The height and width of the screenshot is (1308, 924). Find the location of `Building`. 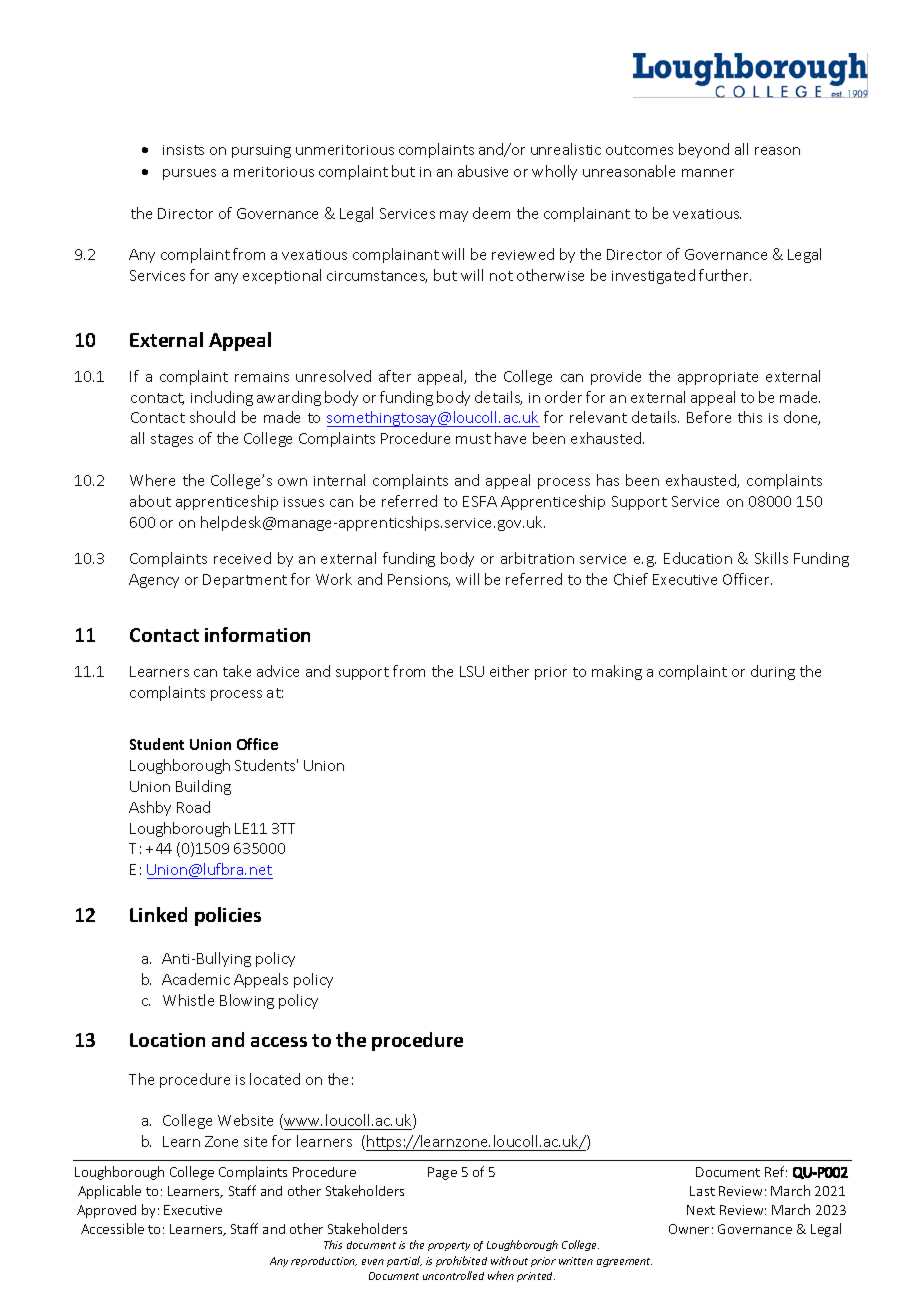

Building is located at coordinates (203, 787).
